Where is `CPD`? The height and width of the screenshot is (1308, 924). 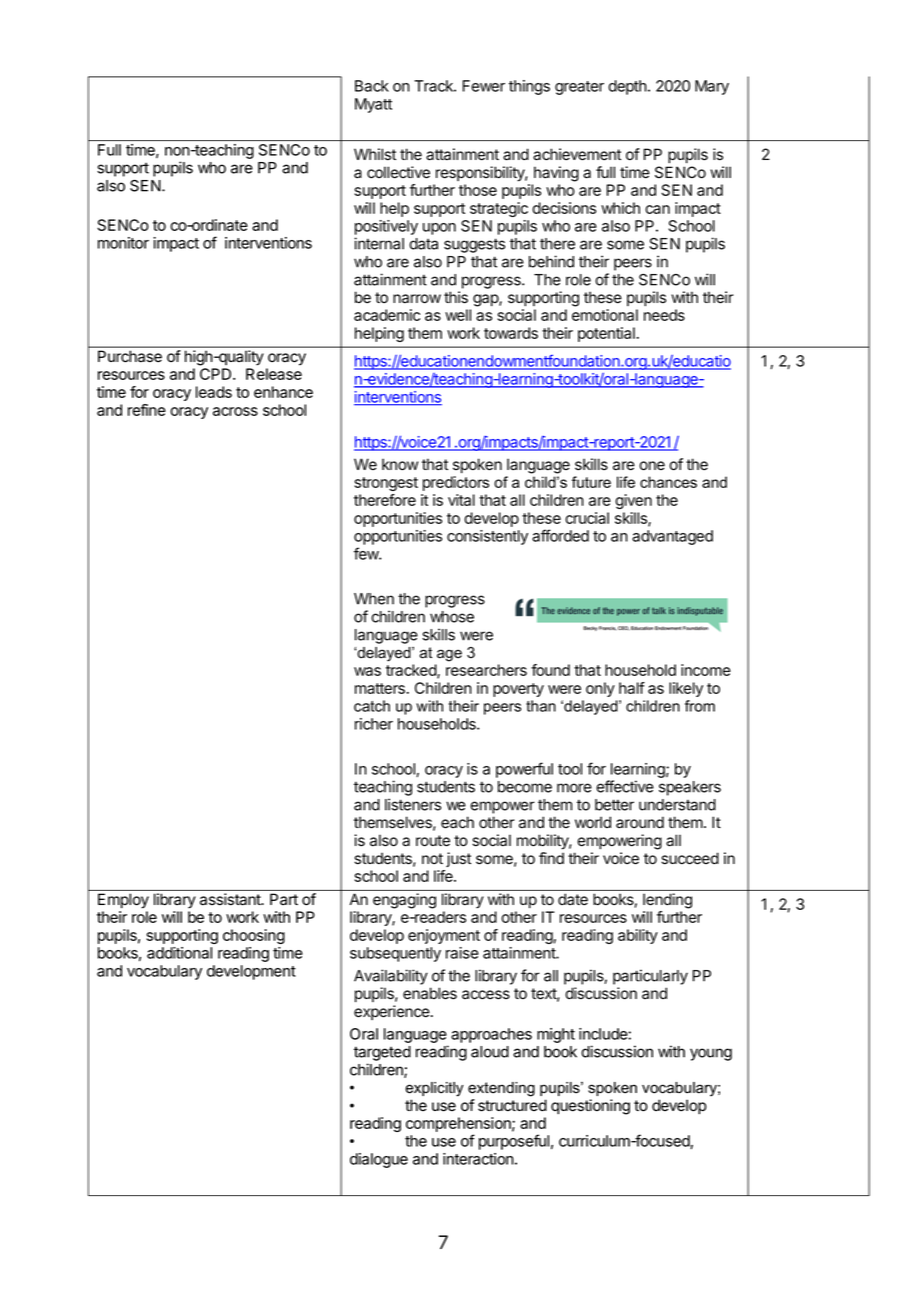 CPD is located at coordinates (217, 374).
